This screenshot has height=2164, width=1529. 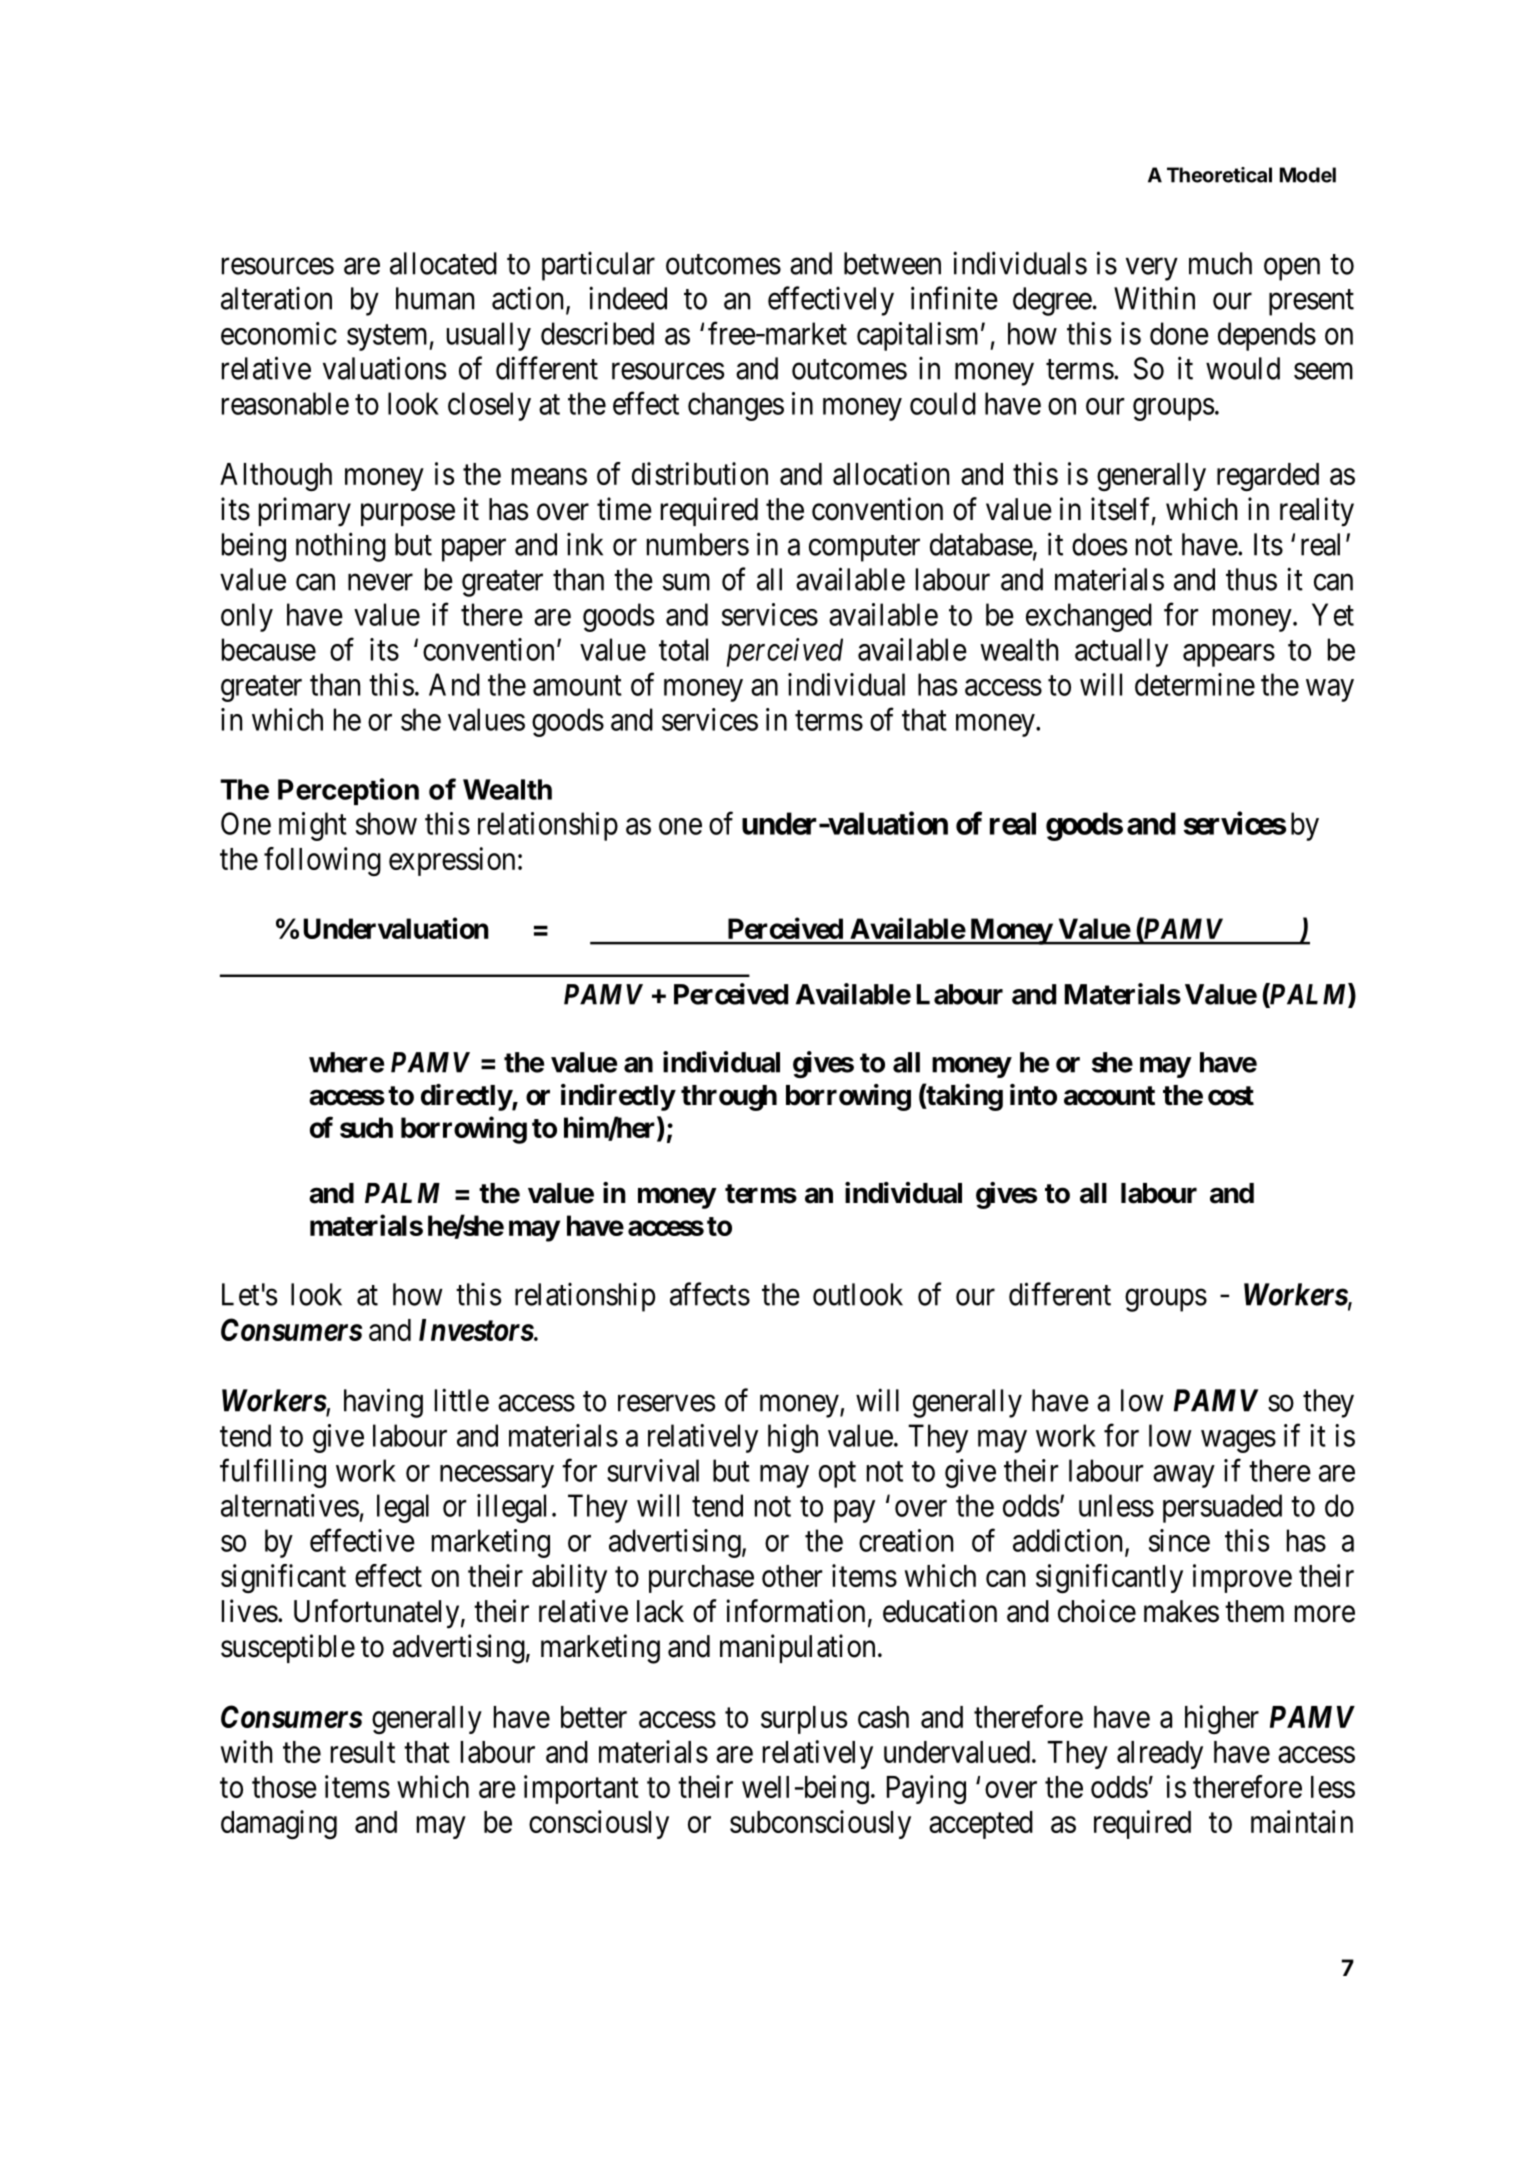 What do you see at coordinates (383, 1403) in the screenshot?
I see `having` at bounding box center [383, 1403].
